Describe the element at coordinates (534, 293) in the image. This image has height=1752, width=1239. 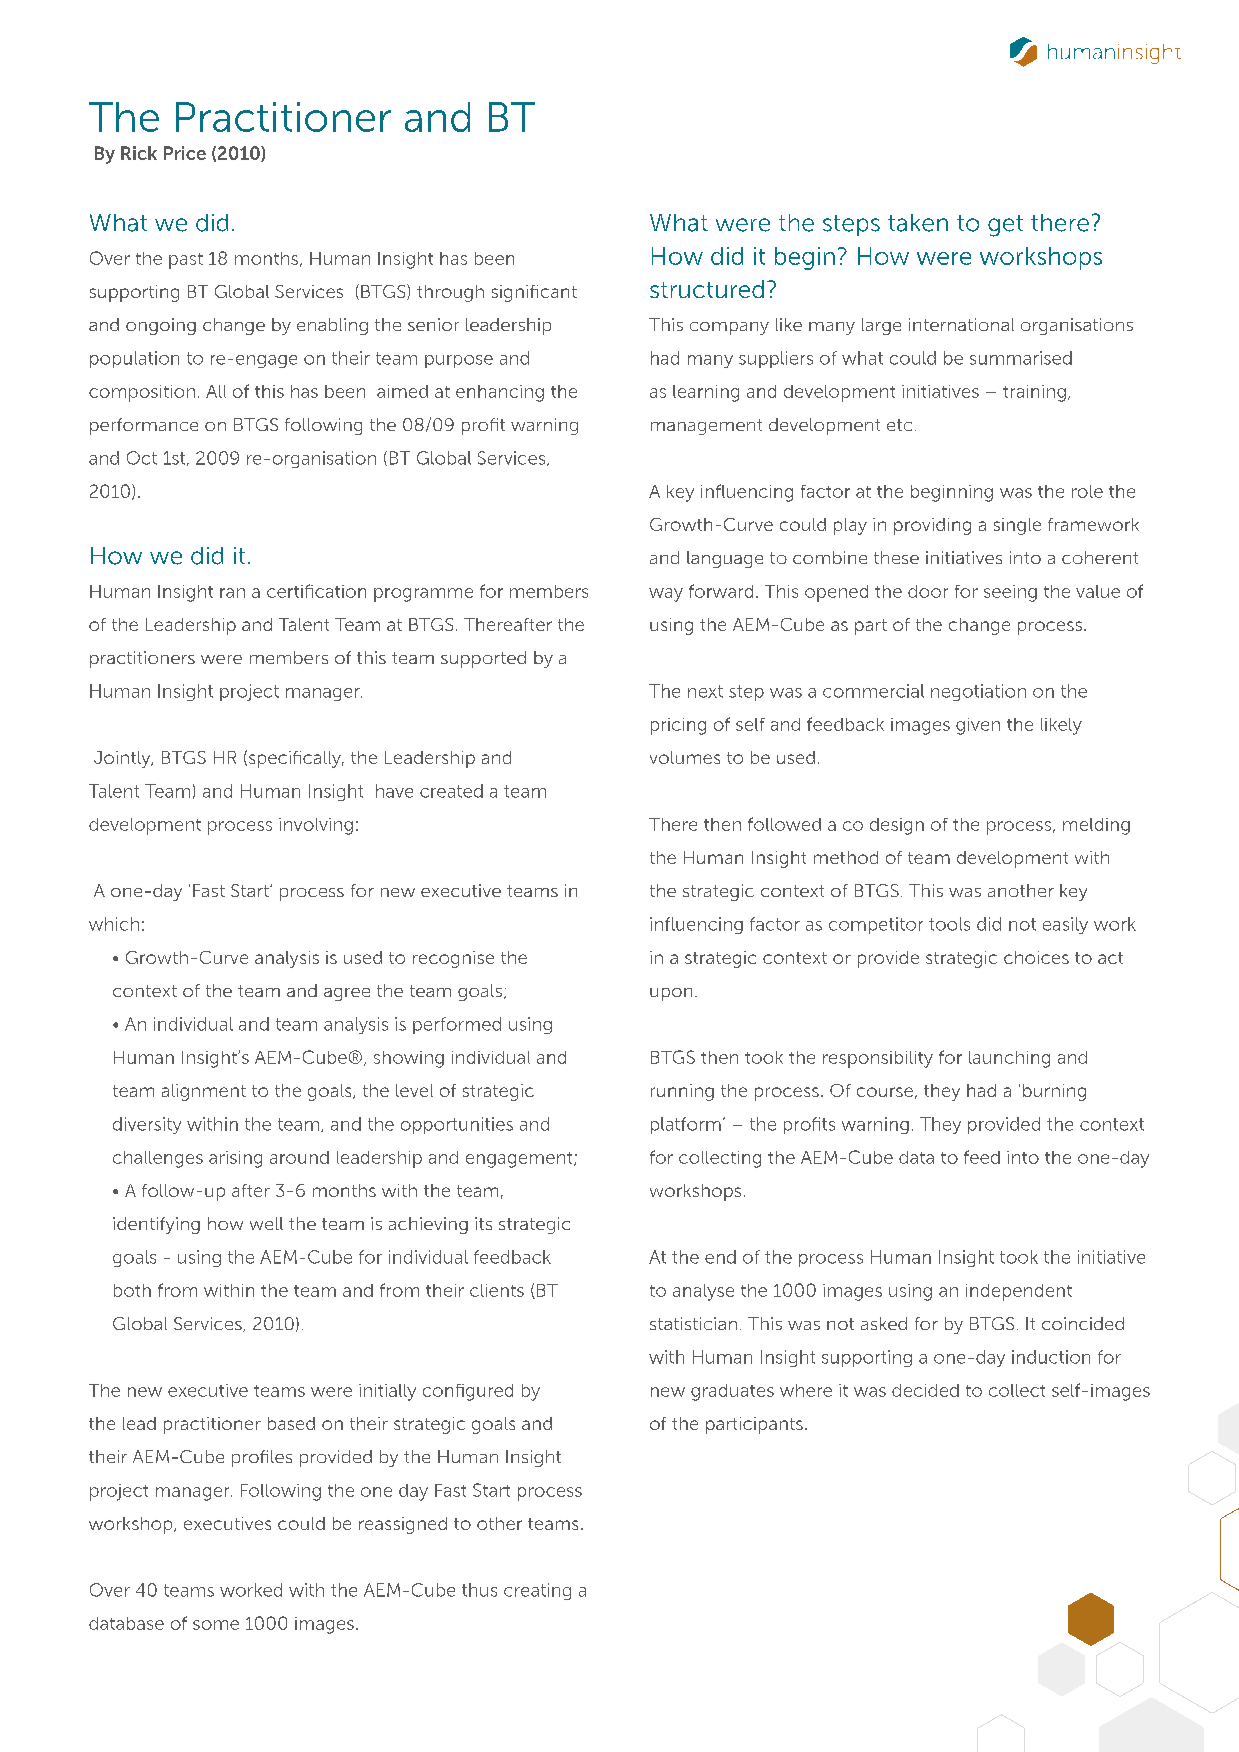
I see `significant` at that location.
